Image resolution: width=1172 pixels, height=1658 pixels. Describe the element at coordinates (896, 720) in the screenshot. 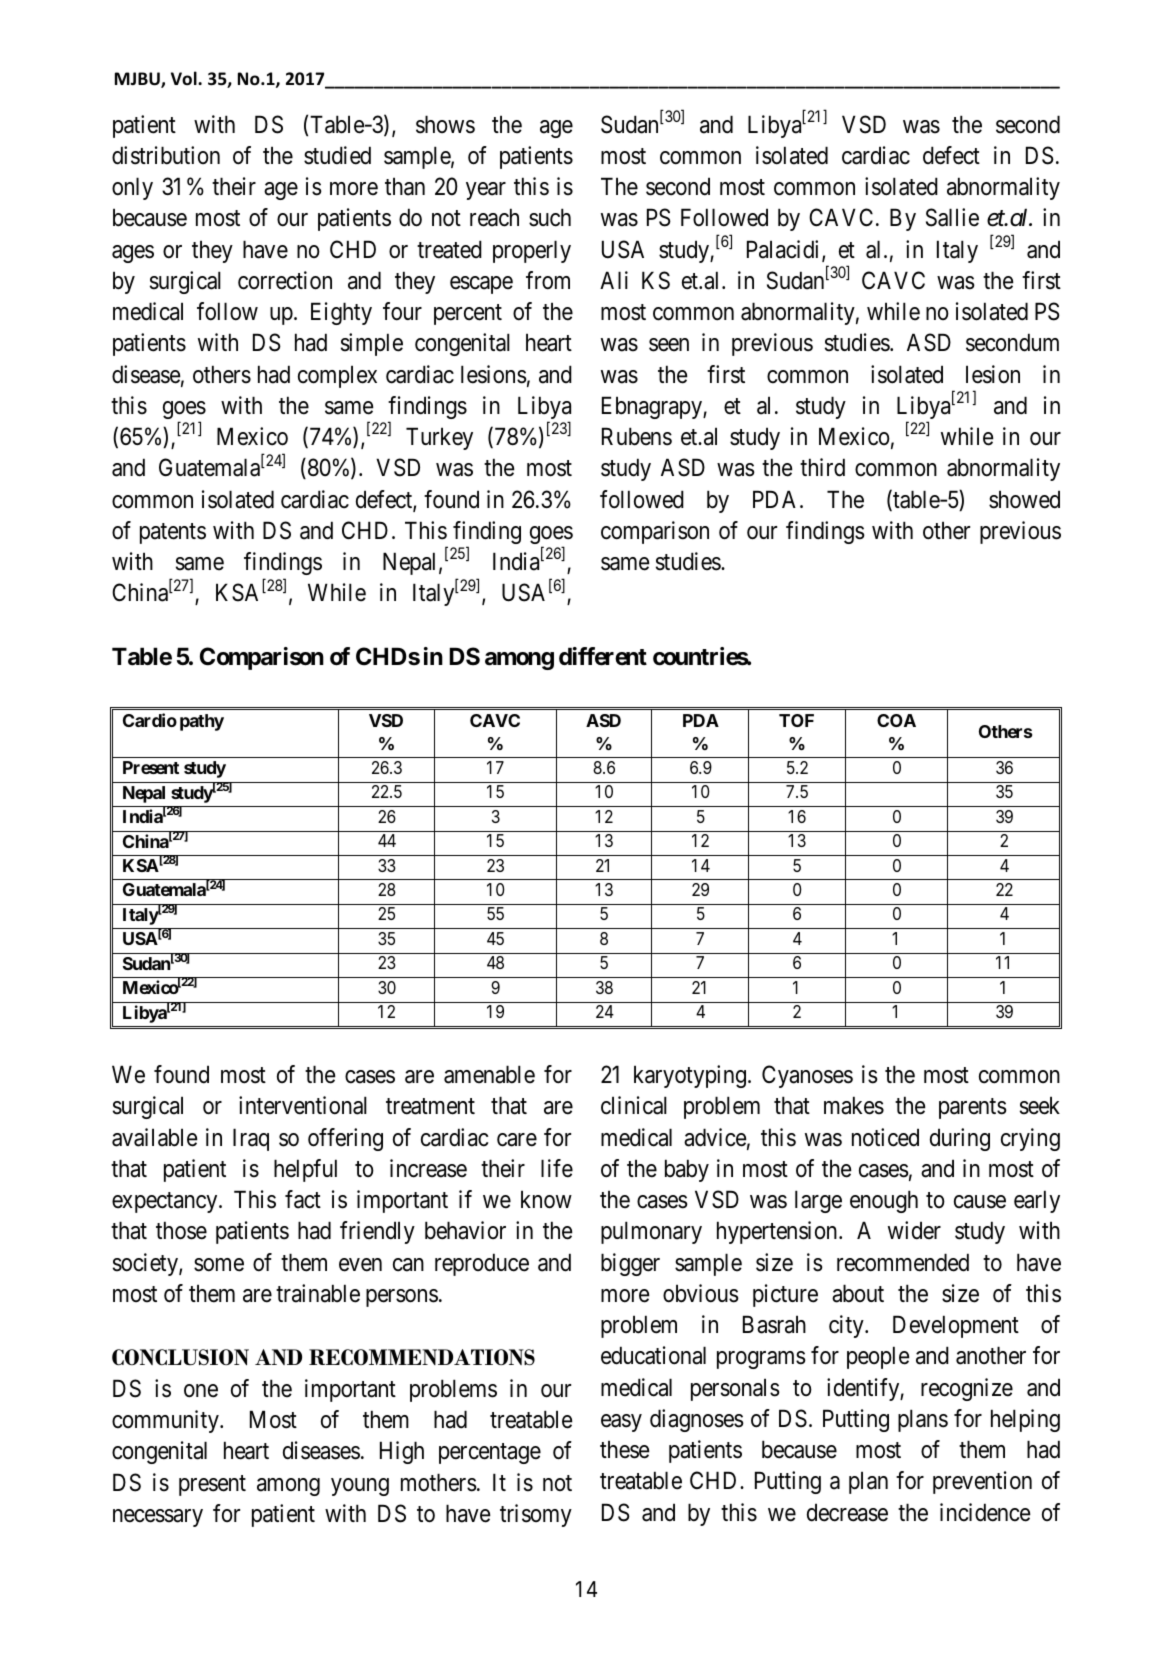

I see `COA` at that location.
